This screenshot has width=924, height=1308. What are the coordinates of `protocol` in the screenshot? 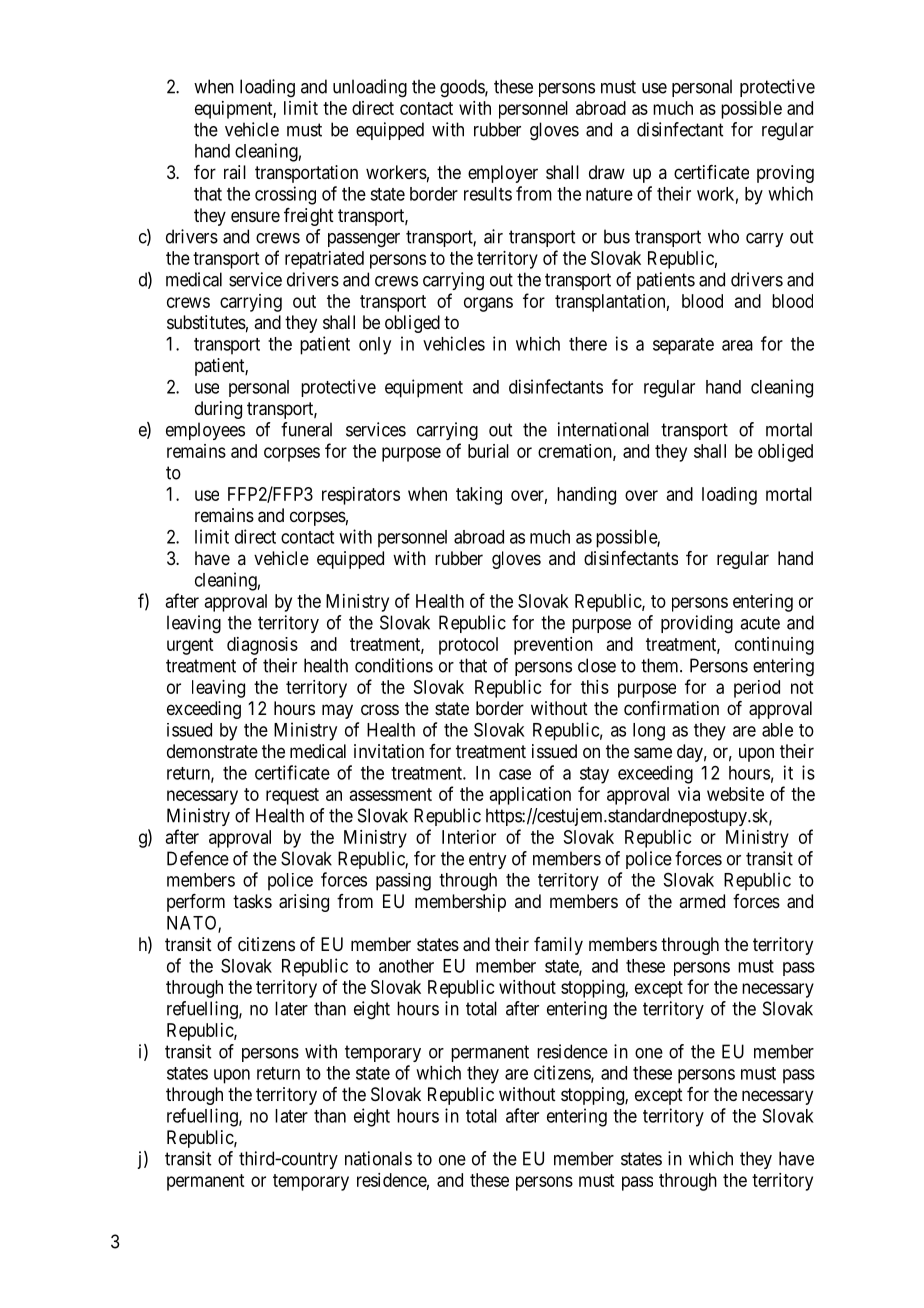 It's located at (468, 646).
